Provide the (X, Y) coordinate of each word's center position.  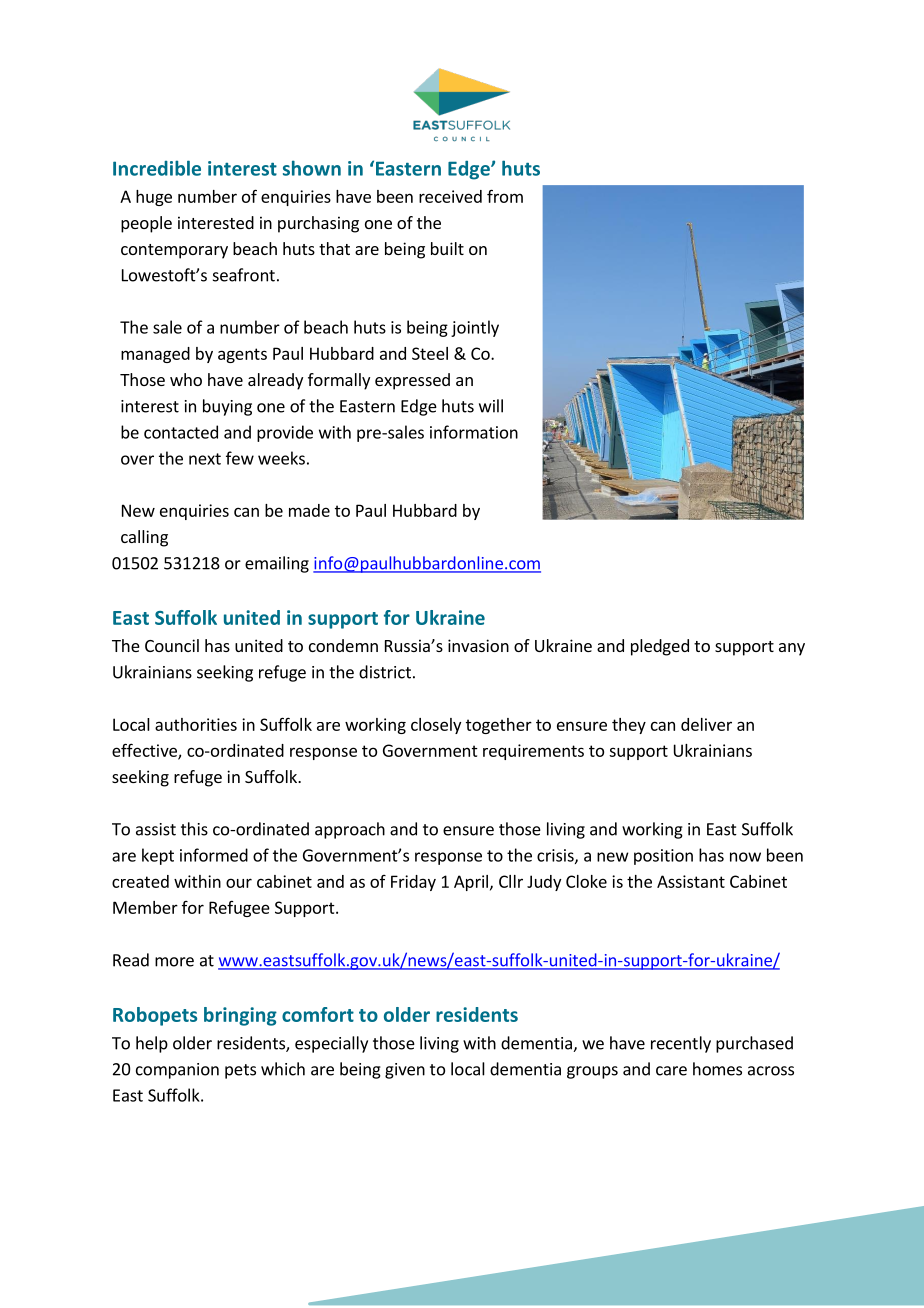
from (505, 196)
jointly (475, 328)
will (491, 406)
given (405, 1071)
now (745, 857)
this (194, 829)
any (792, 649)
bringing (240, 1016)
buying (227, 407)
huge (154, 198)
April (471, 883)
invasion (478, 645)
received (450, 196)
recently (681, 1044)
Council (172, 645)
